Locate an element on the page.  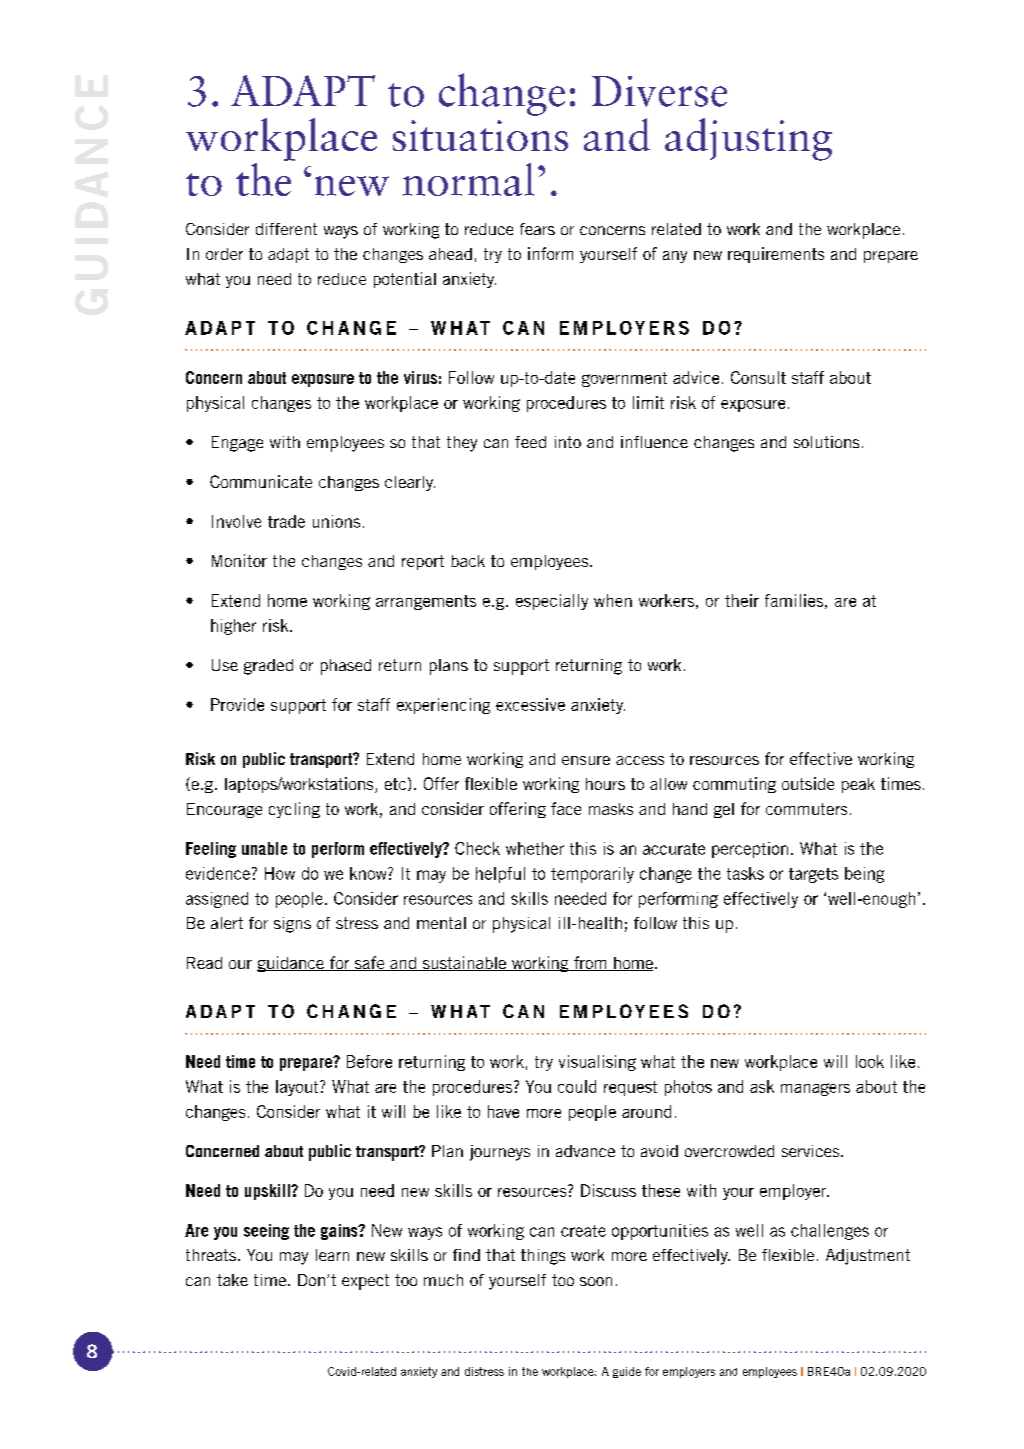
their is located at coordinates (742, 600).
